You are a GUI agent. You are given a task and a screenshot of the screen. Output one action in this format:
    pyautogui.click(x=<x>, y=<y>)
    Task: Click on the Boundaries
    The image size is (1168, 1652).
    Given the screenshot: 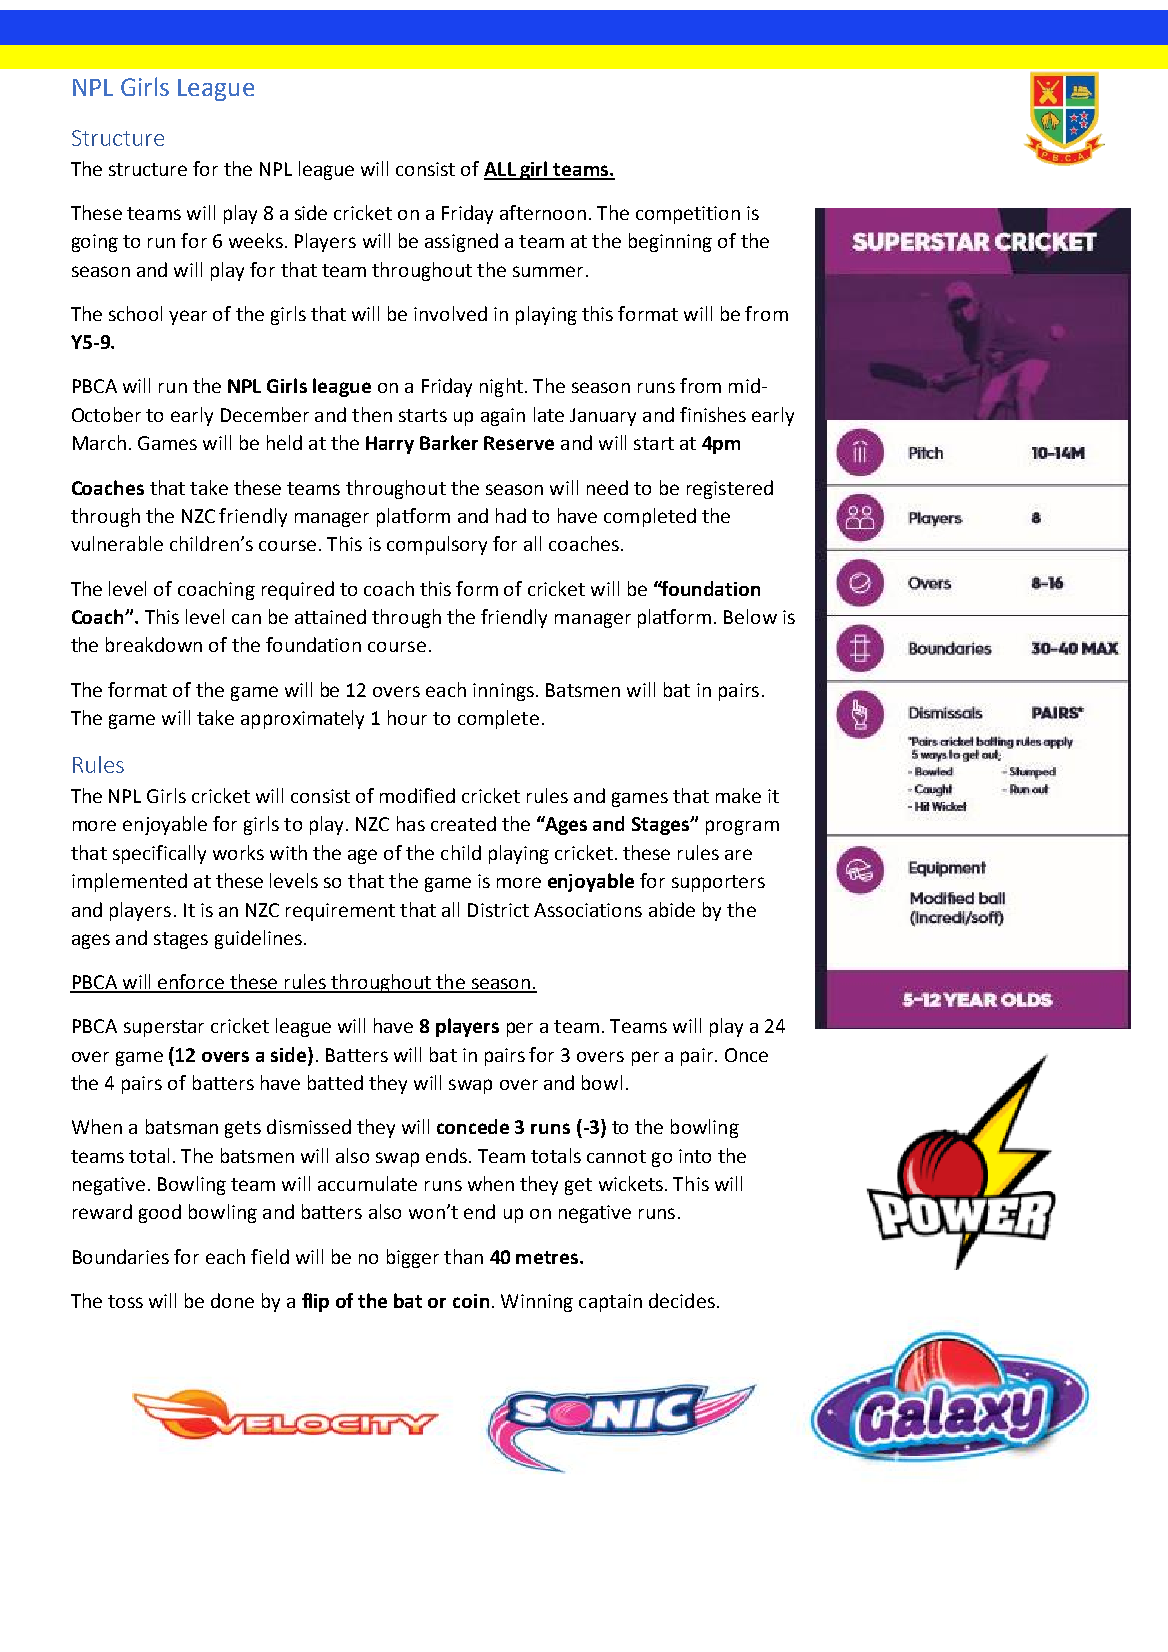 What is the action you would take?
    pyautogui.click(x=121, y=1256)
